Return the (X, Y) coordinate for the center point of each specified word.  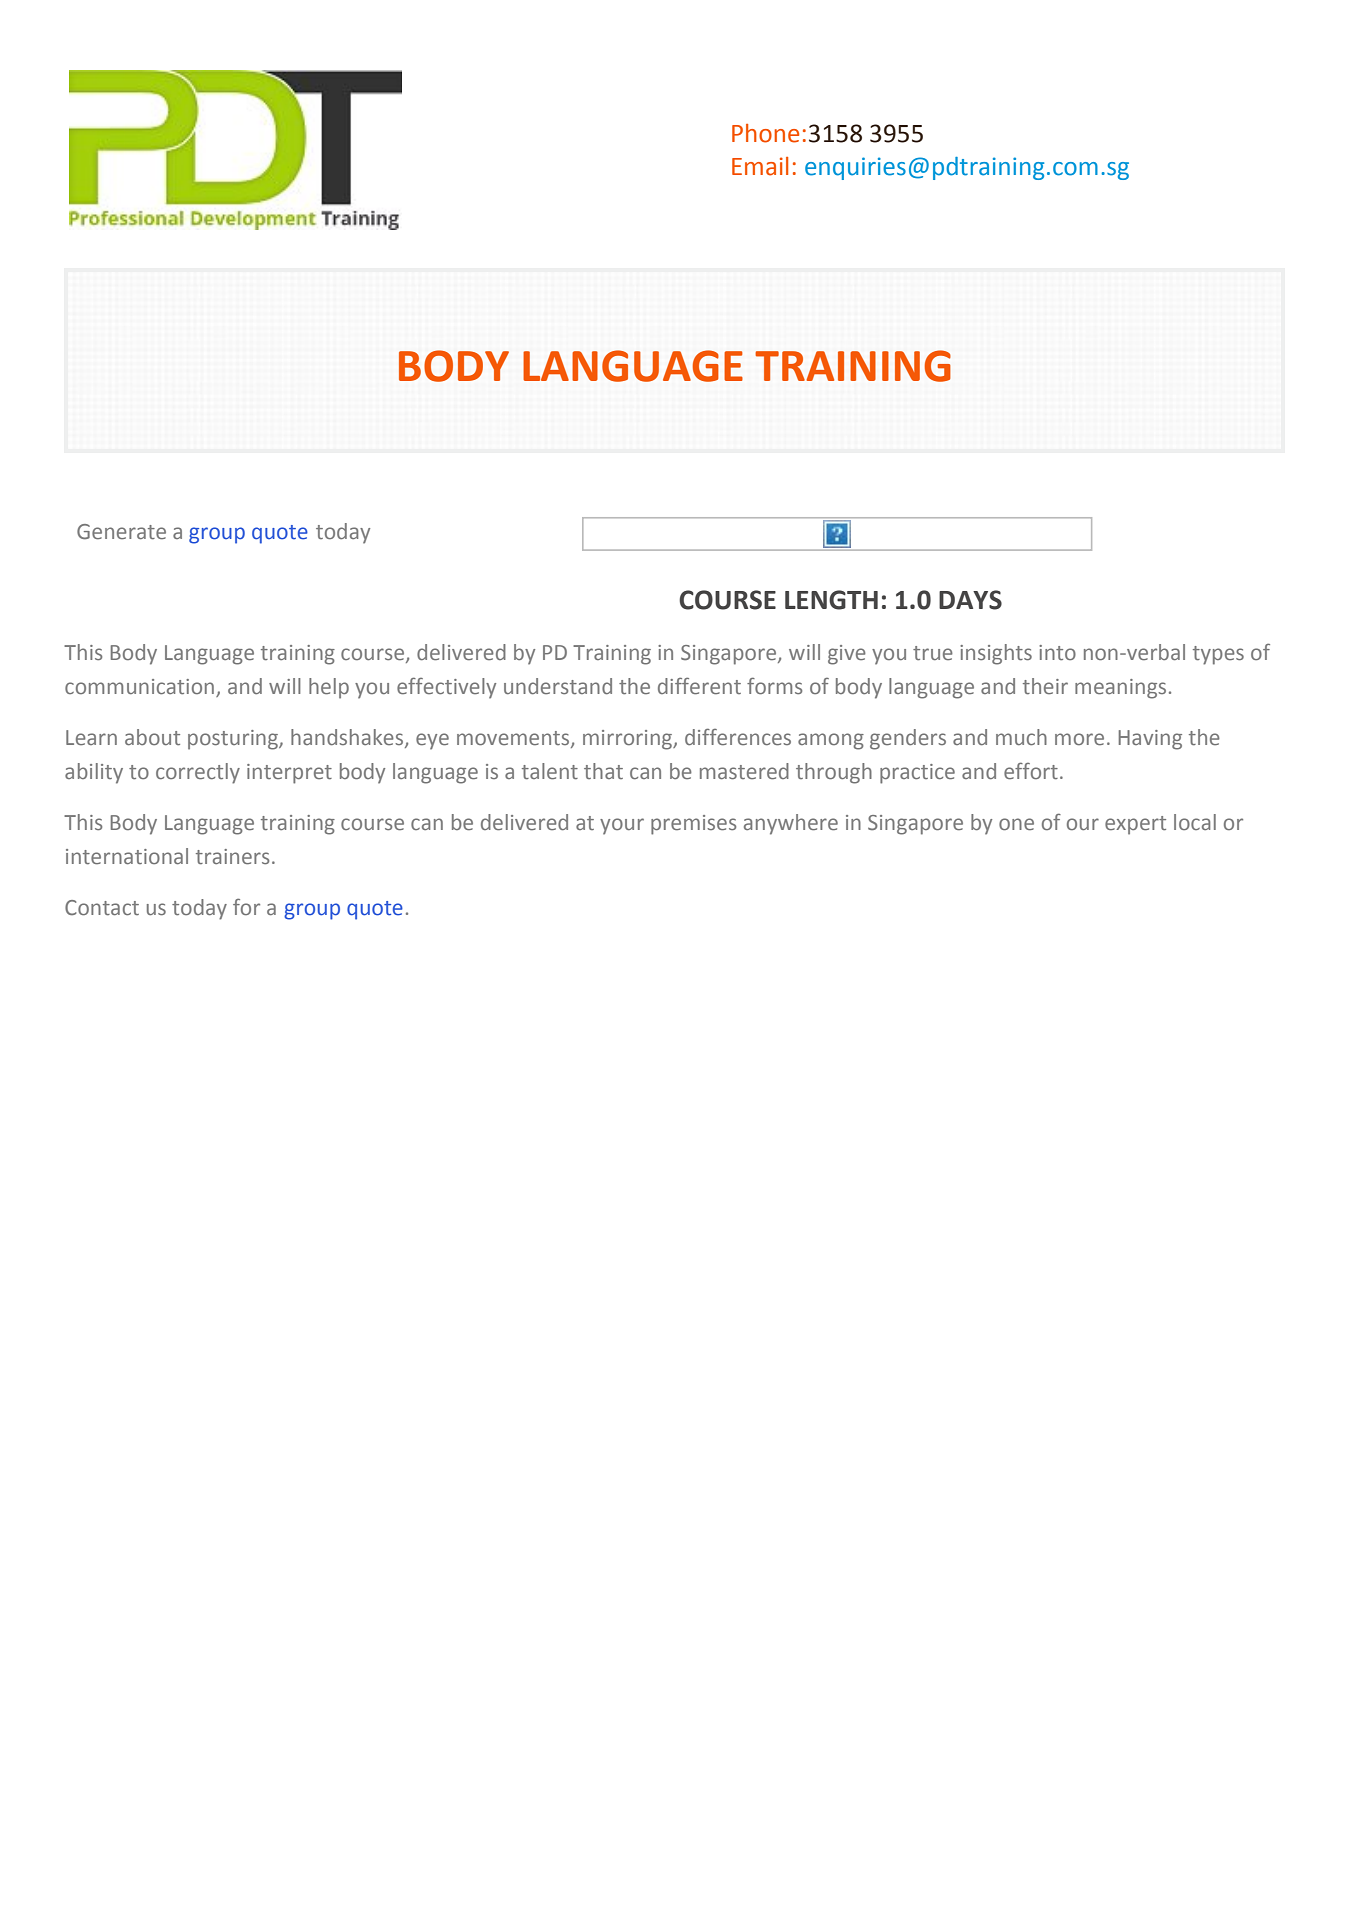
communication (141, 688)
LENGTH (831, 600)
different (699, 686)
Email (760, 166)
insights (996, 654)
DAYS (970, 600)
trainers (232, 857)
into (1057, 652)
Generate (121, 532)
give (847, 655)
